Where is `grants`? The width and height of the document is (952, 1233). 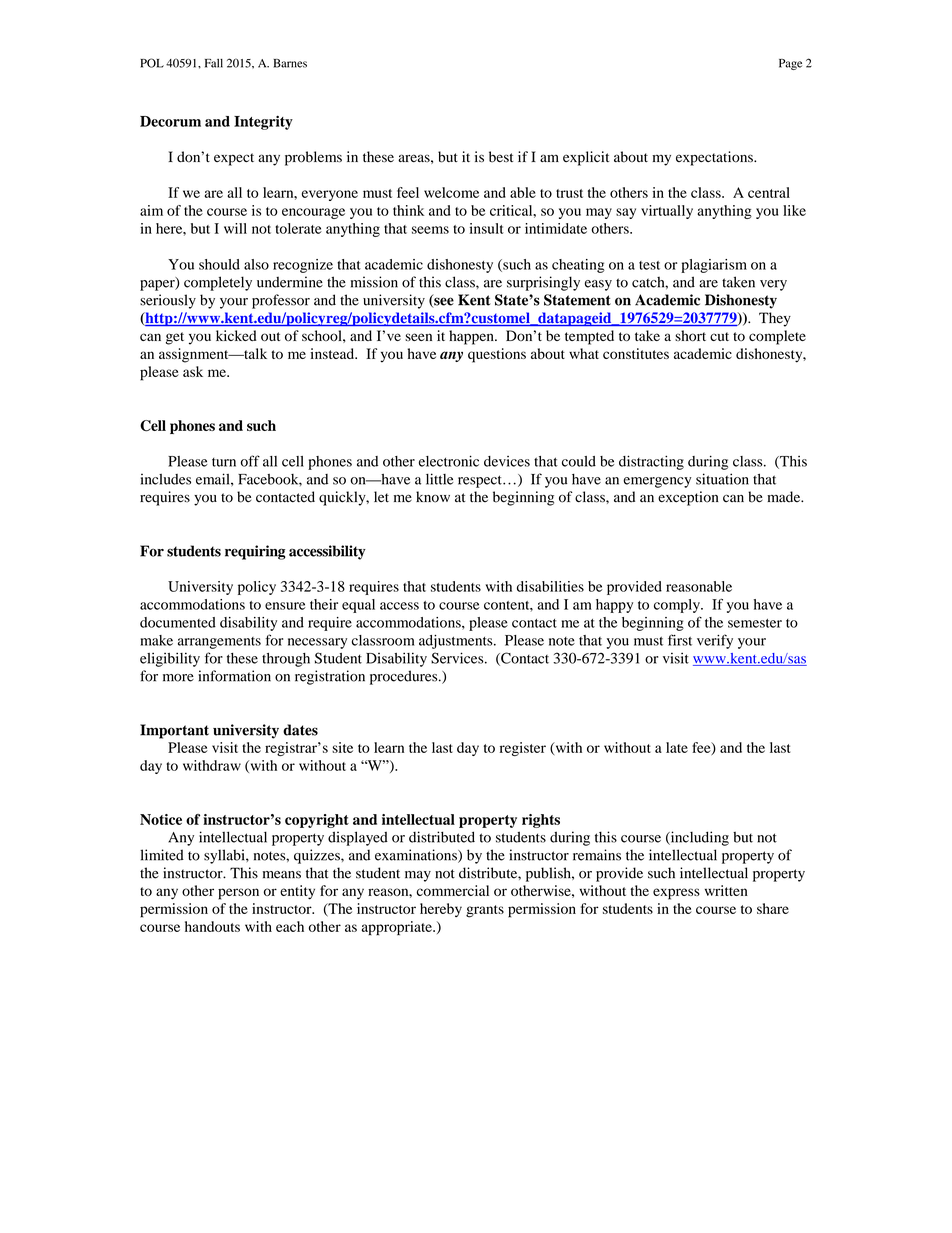 grants is located at coordinates (485, 911).
